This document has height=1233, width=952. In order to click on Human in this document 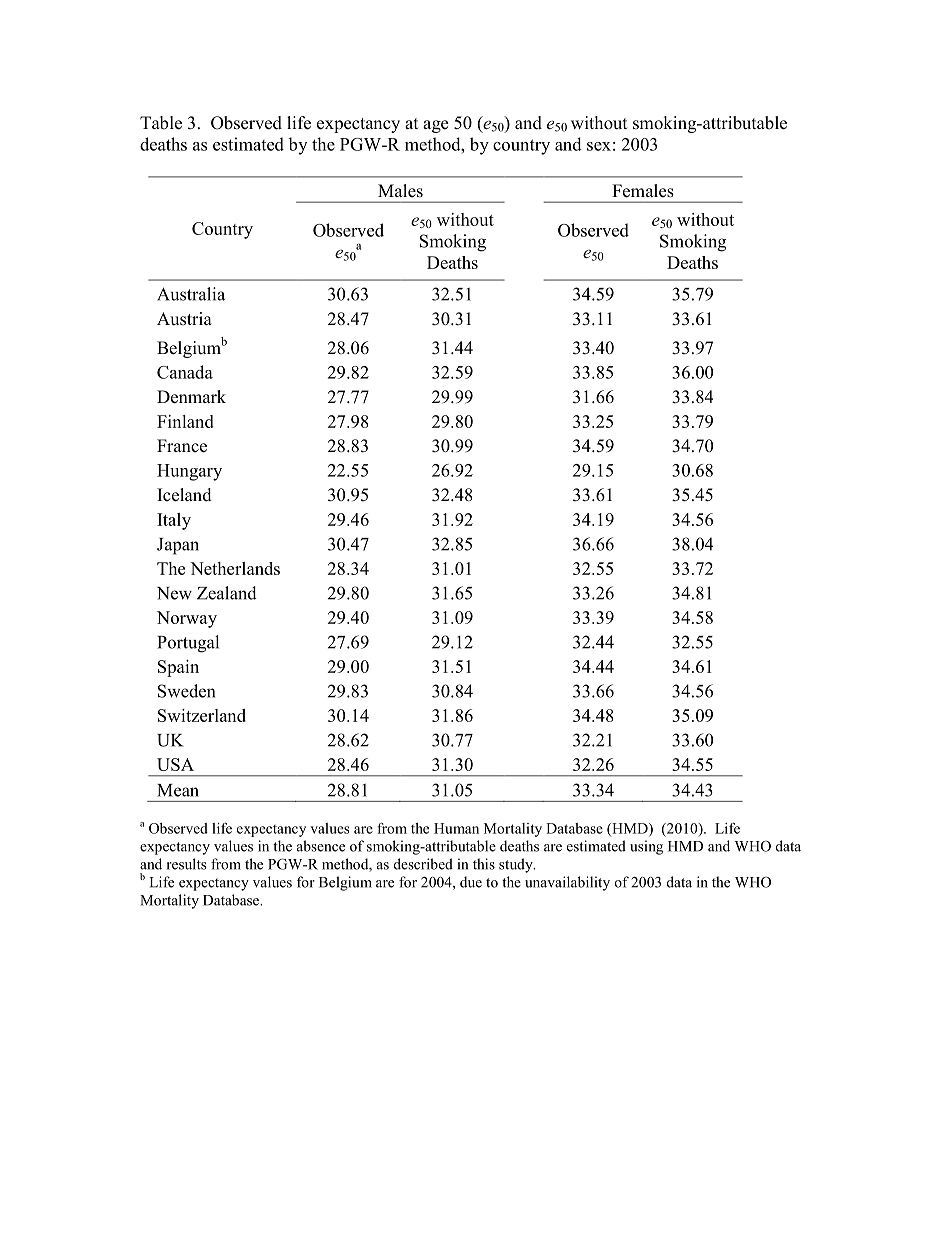, I will do `click(456, 828)`.
